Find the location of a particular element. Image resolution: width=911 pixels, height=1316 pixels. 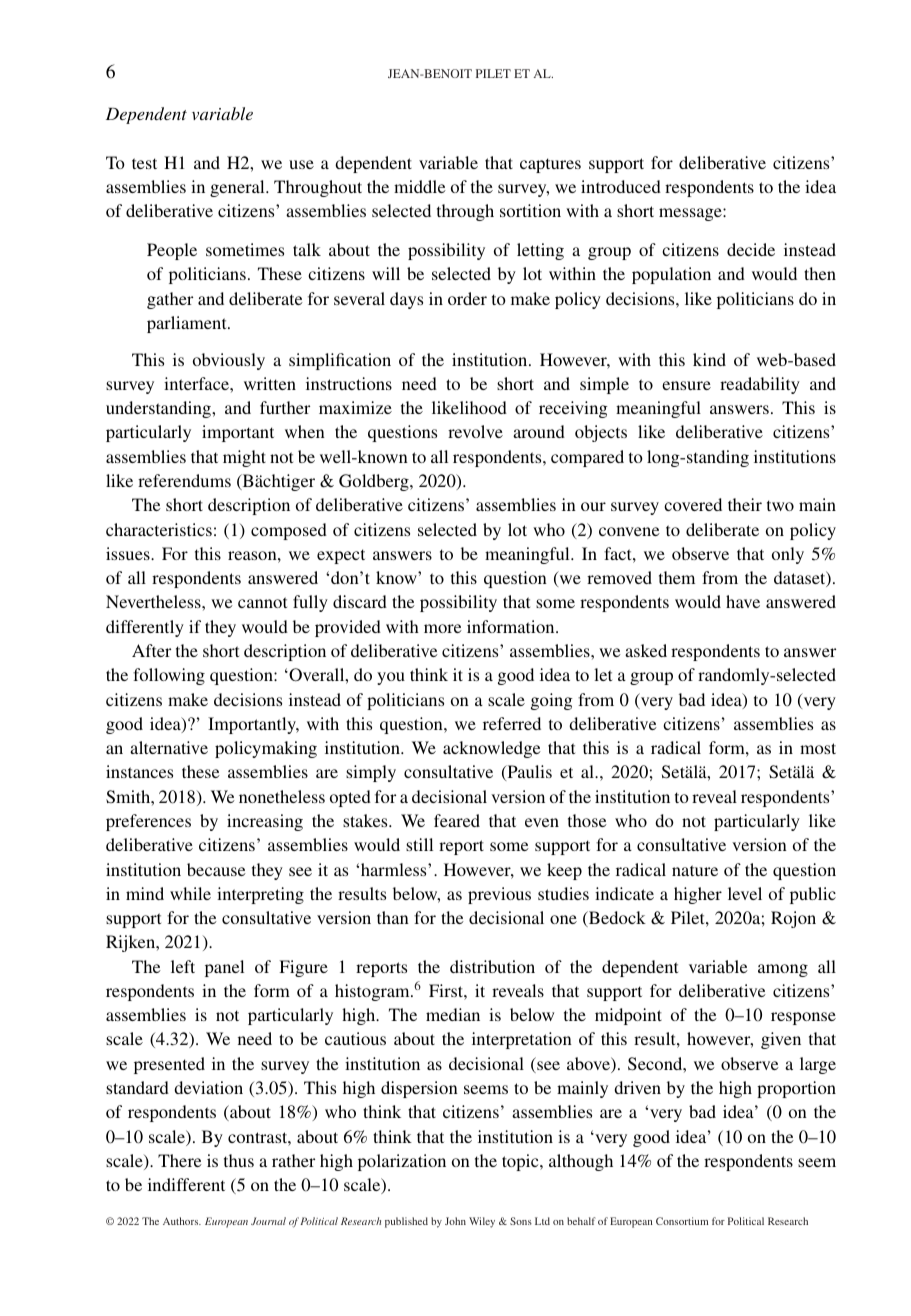

most is located at coordinates (818, 748).
